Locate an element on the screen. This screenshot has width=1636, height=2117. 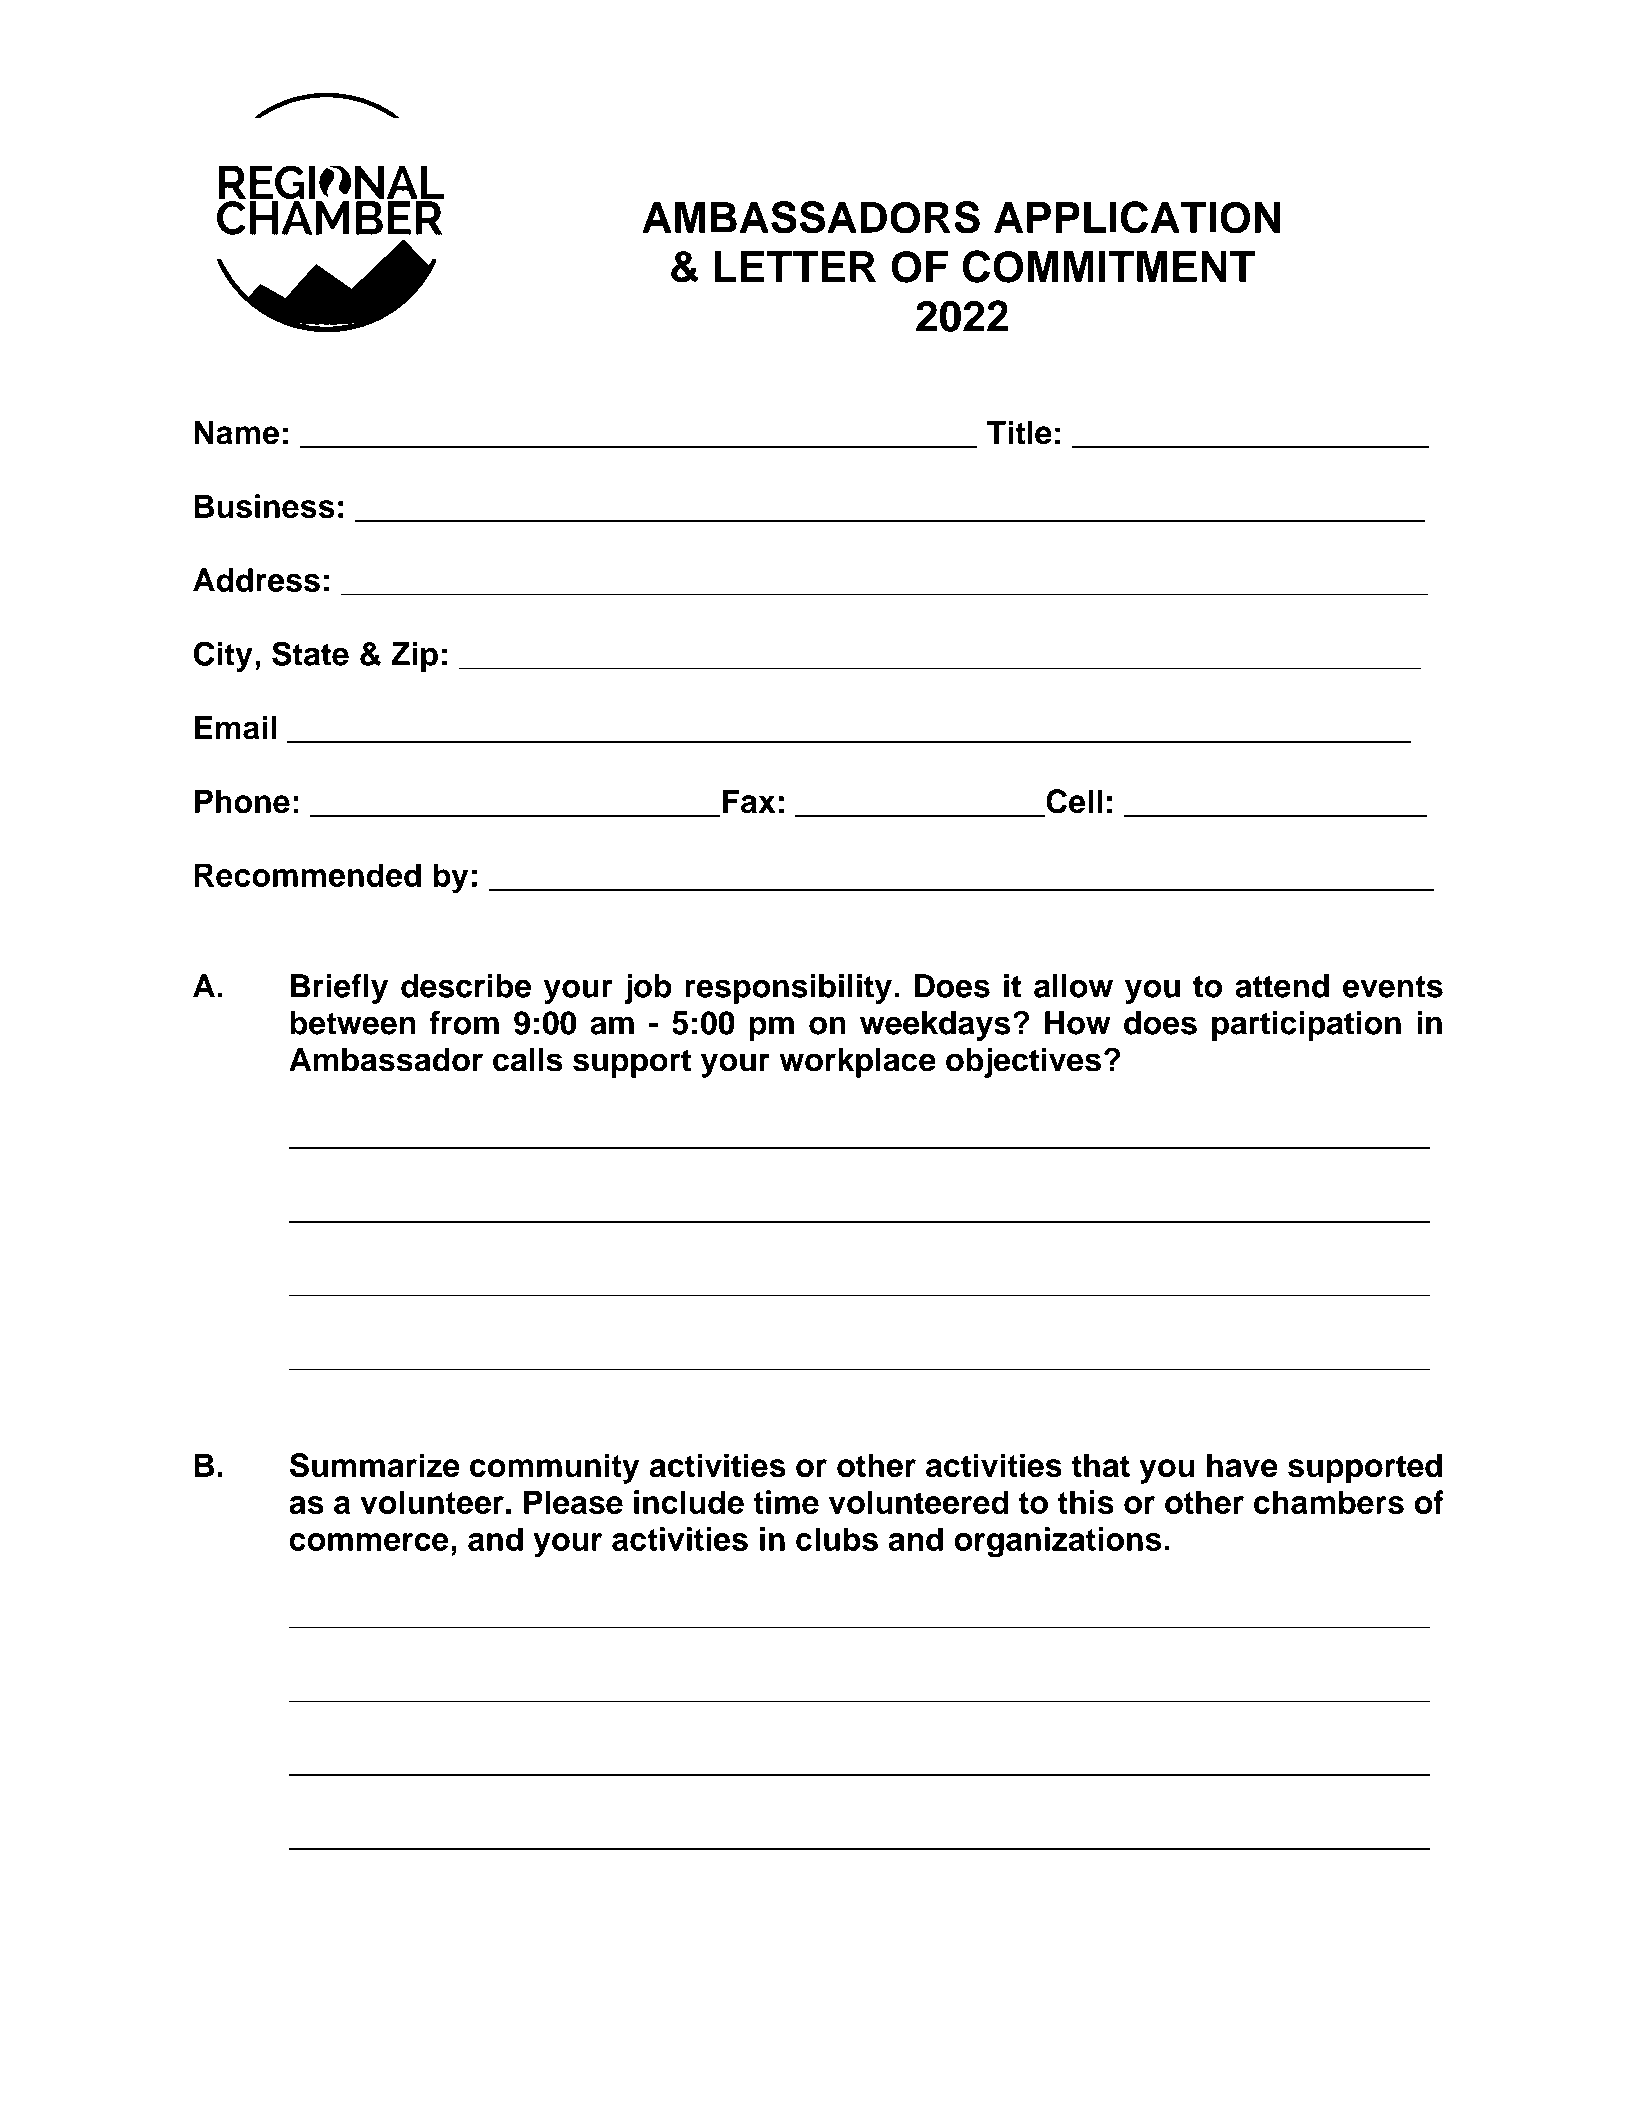
Summarize is located at coordinates (375, 1465).
